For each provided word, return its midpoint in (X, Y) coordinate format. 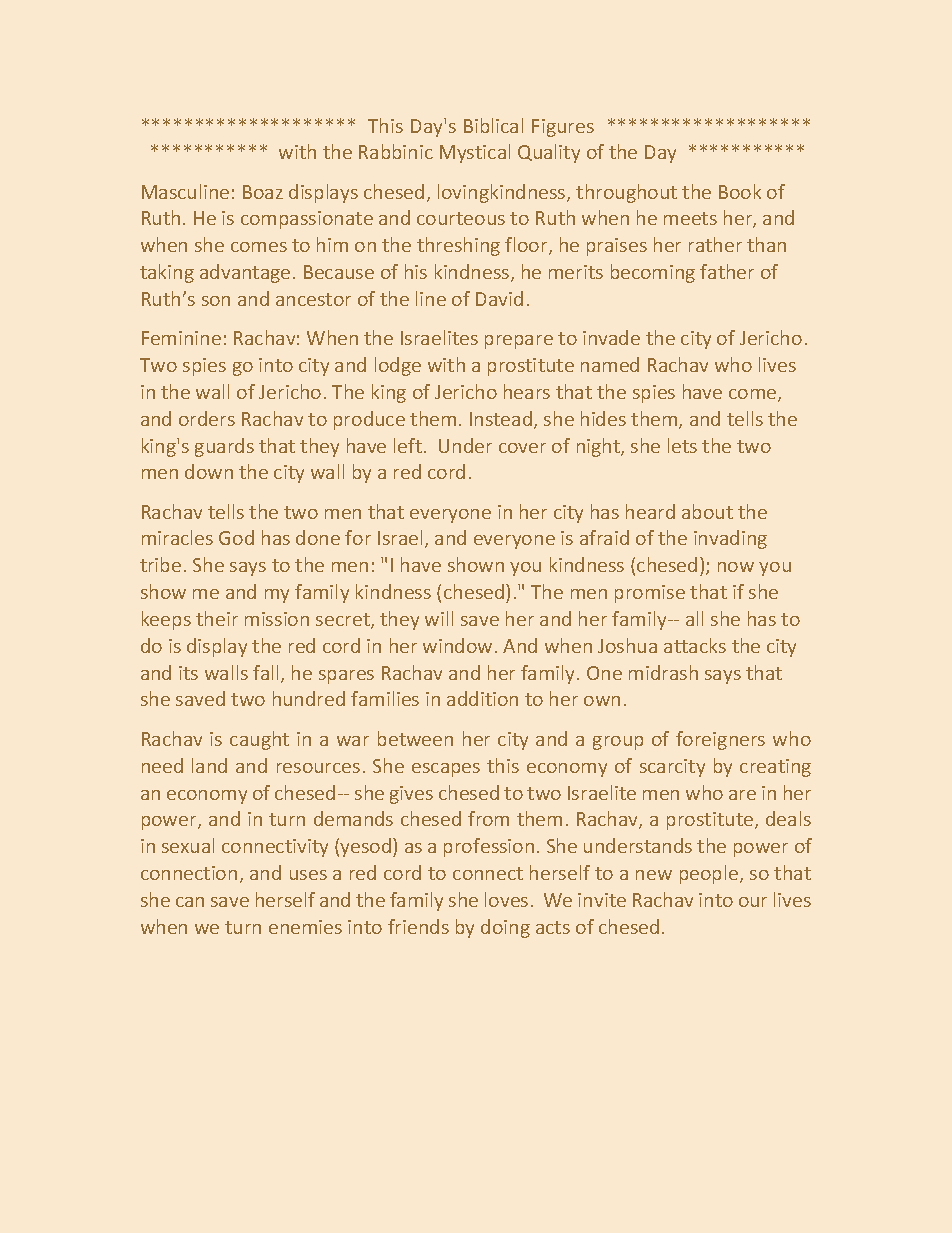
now (736, 567)
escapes (446, 770)
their (217, 618)
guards (224, 447)
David (499, 298)
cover (522, 448)
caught (259, 740)
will (439, 618)
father (727, 271)
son (216, 301)
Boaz (263, 192)
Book (740, 191)
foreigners (720, 740)
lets (682, 445)
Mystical (475, 153)
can (190, 902)
